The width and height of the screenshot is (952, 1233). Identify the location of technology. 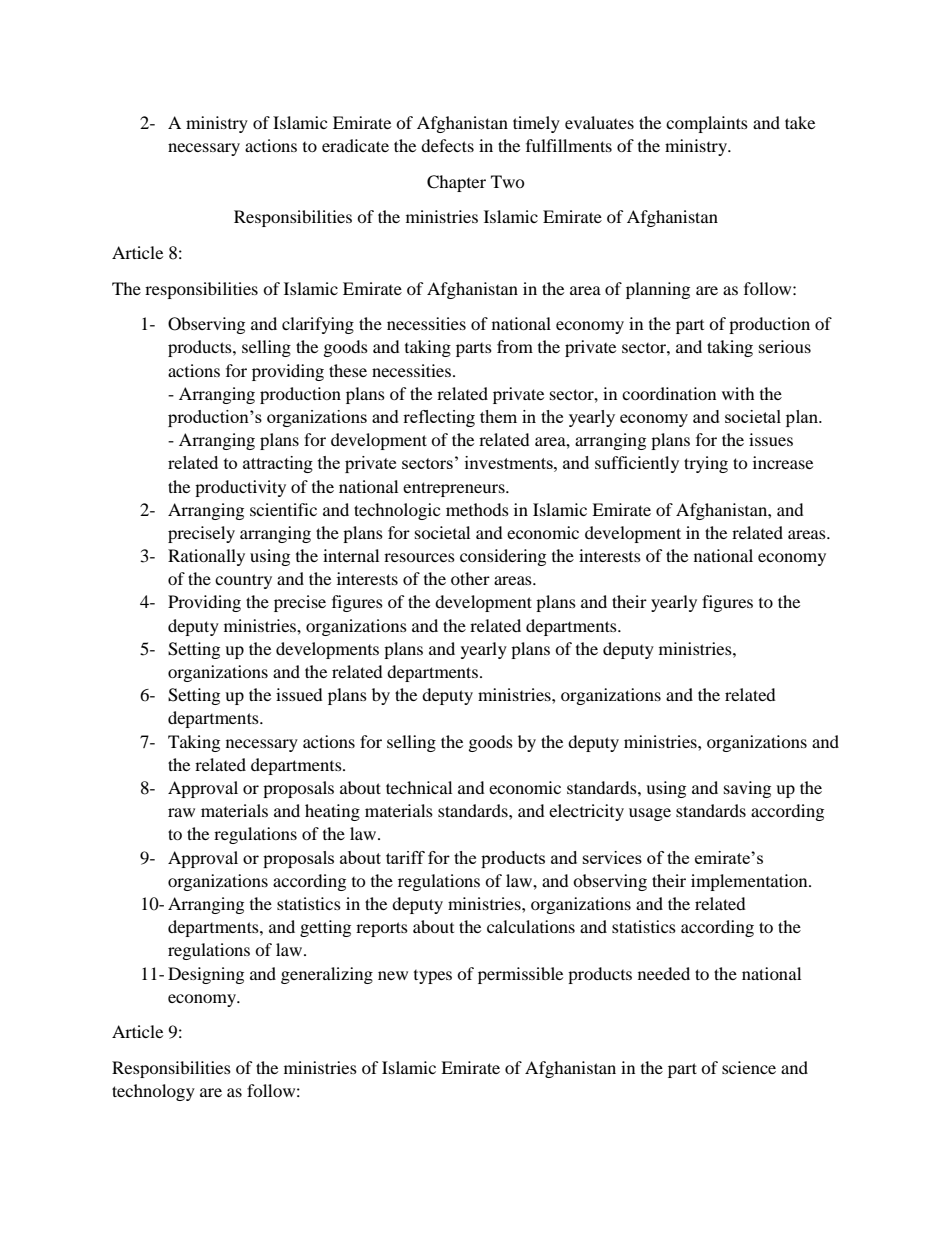
(153, 1092).
